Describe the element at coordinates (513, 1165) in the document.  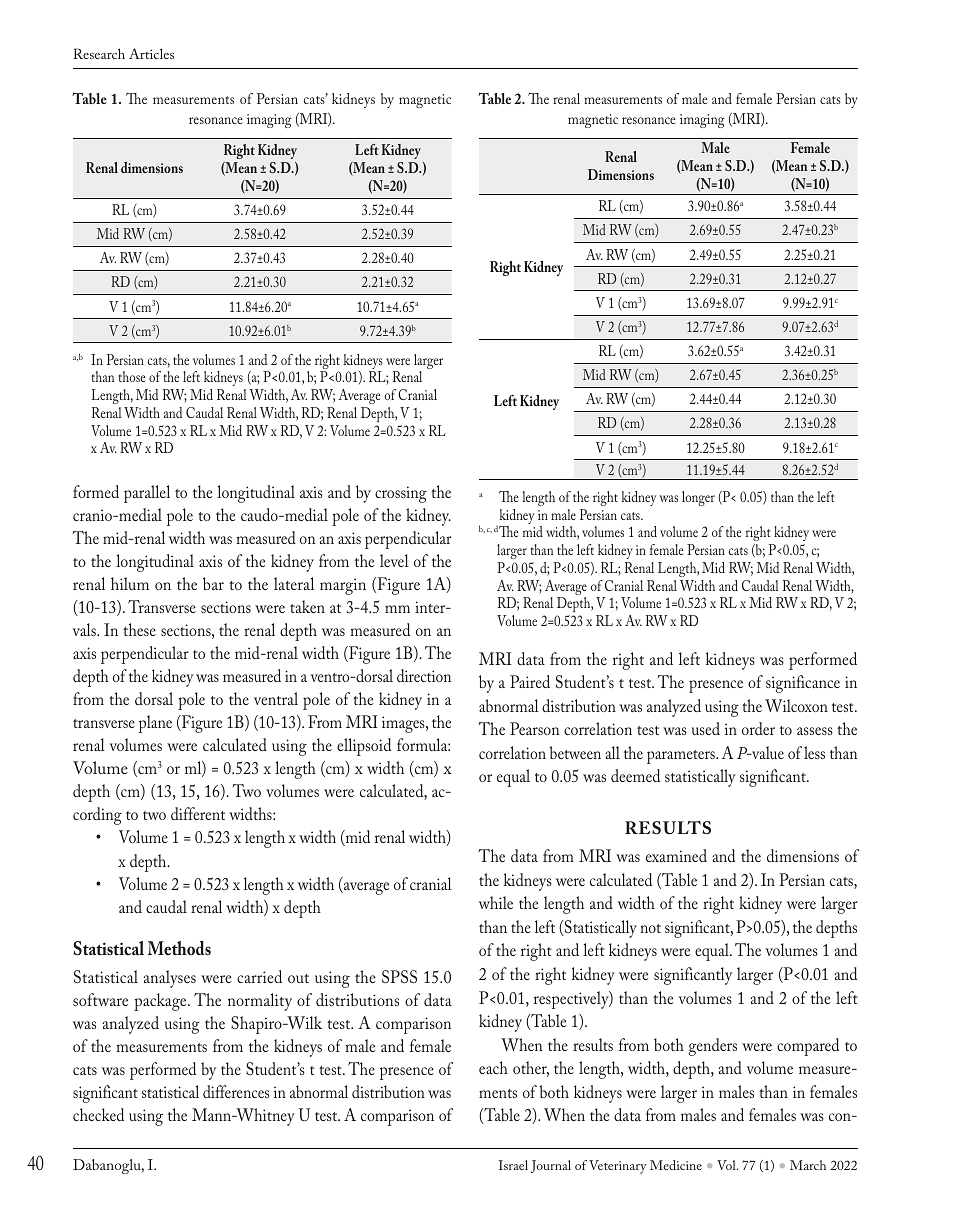
I see `Israel` at that location.
